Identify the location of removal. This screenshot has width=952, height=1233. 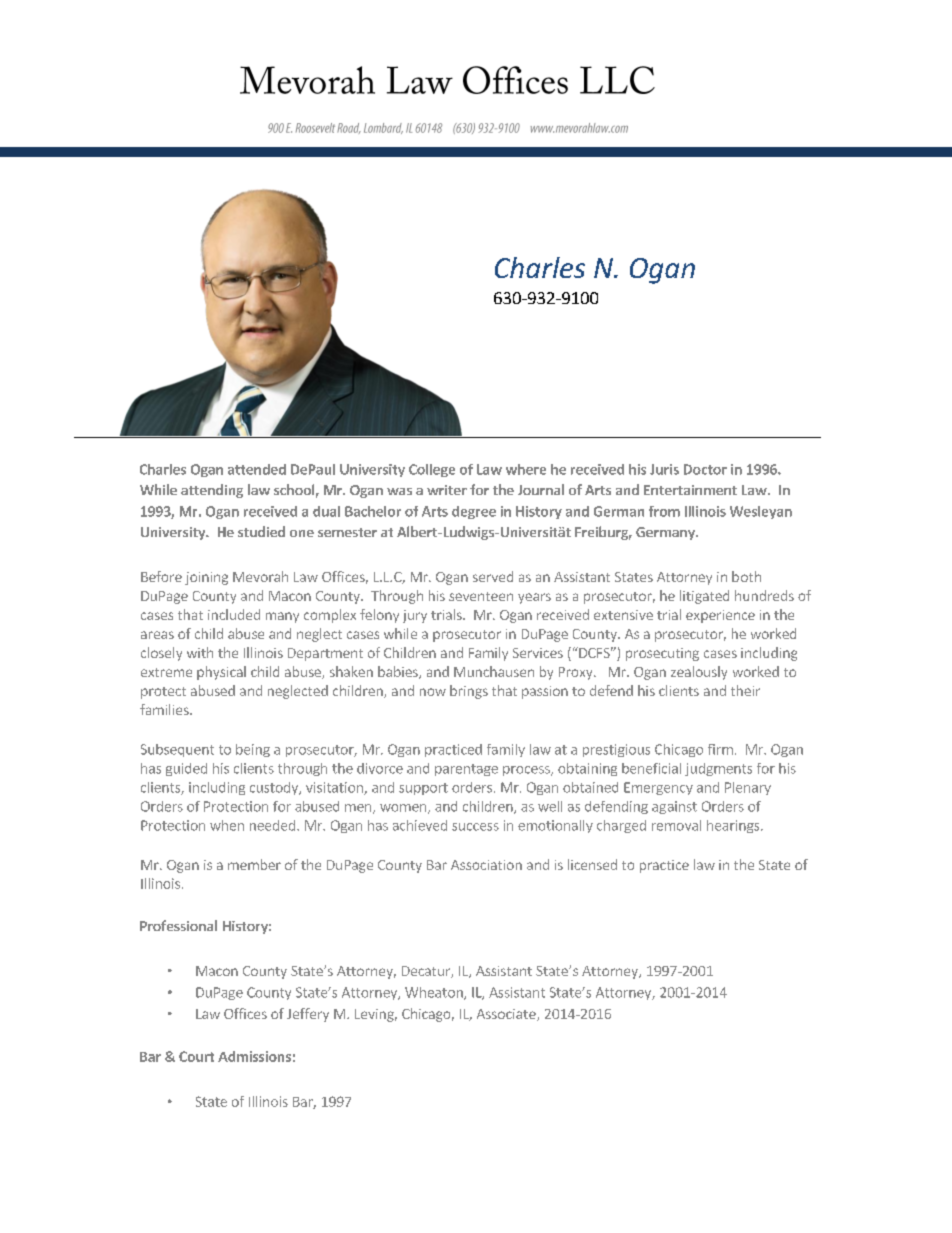
(676, 825).
